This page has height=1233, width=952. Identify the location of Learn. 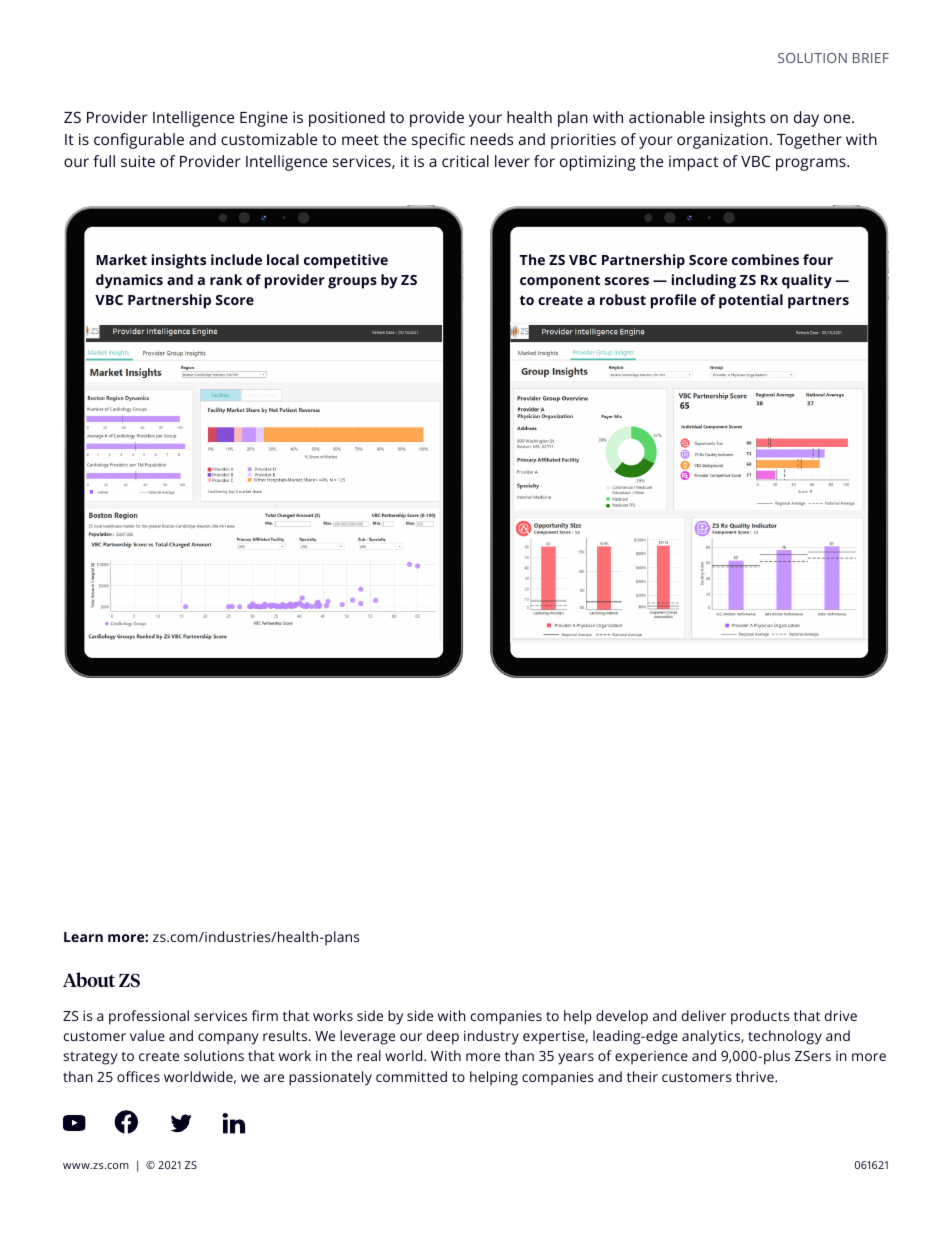
(83, 937).
